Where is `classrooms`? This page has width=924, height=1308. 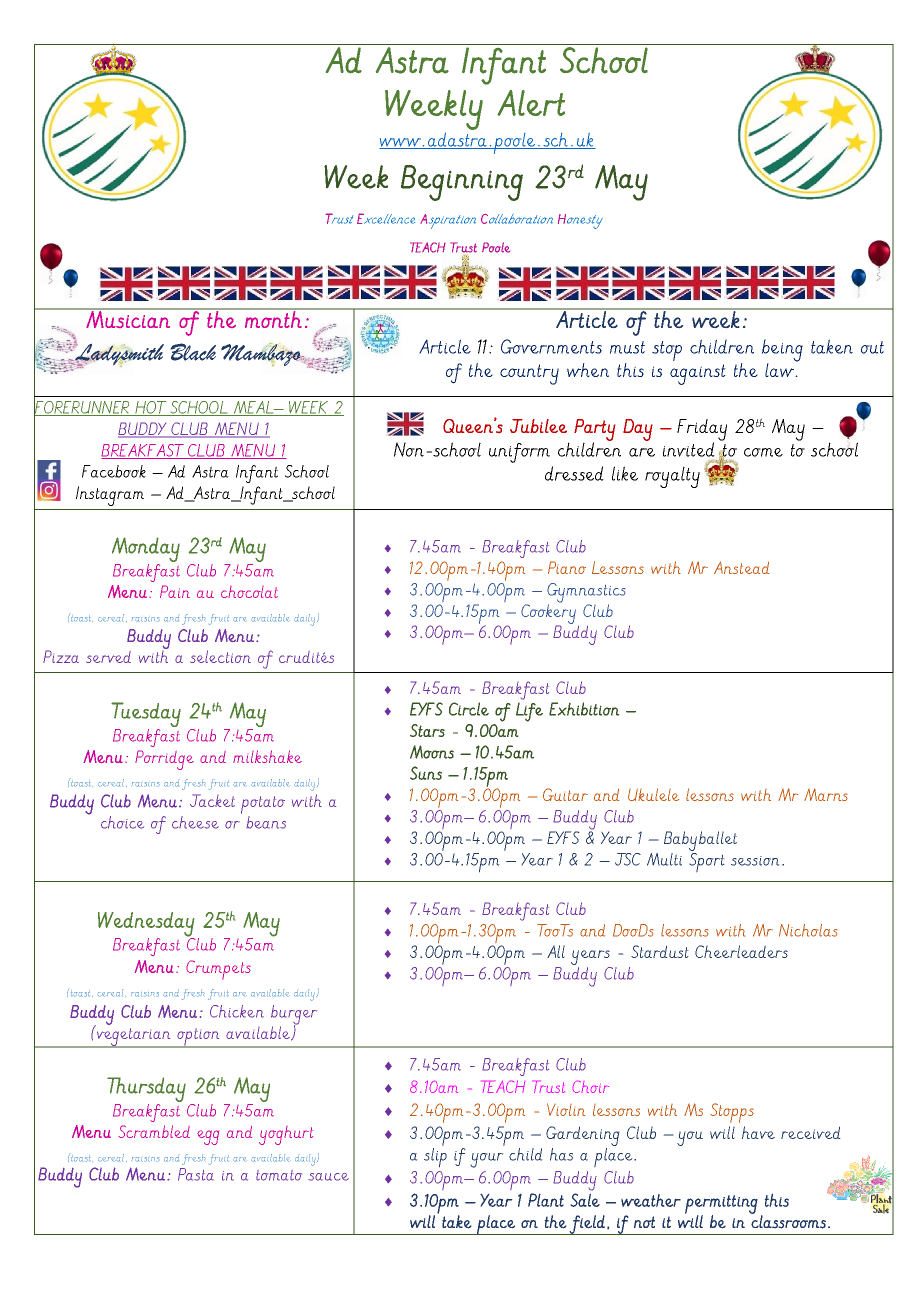
classrooms is located at coordinates (788, 1221).
